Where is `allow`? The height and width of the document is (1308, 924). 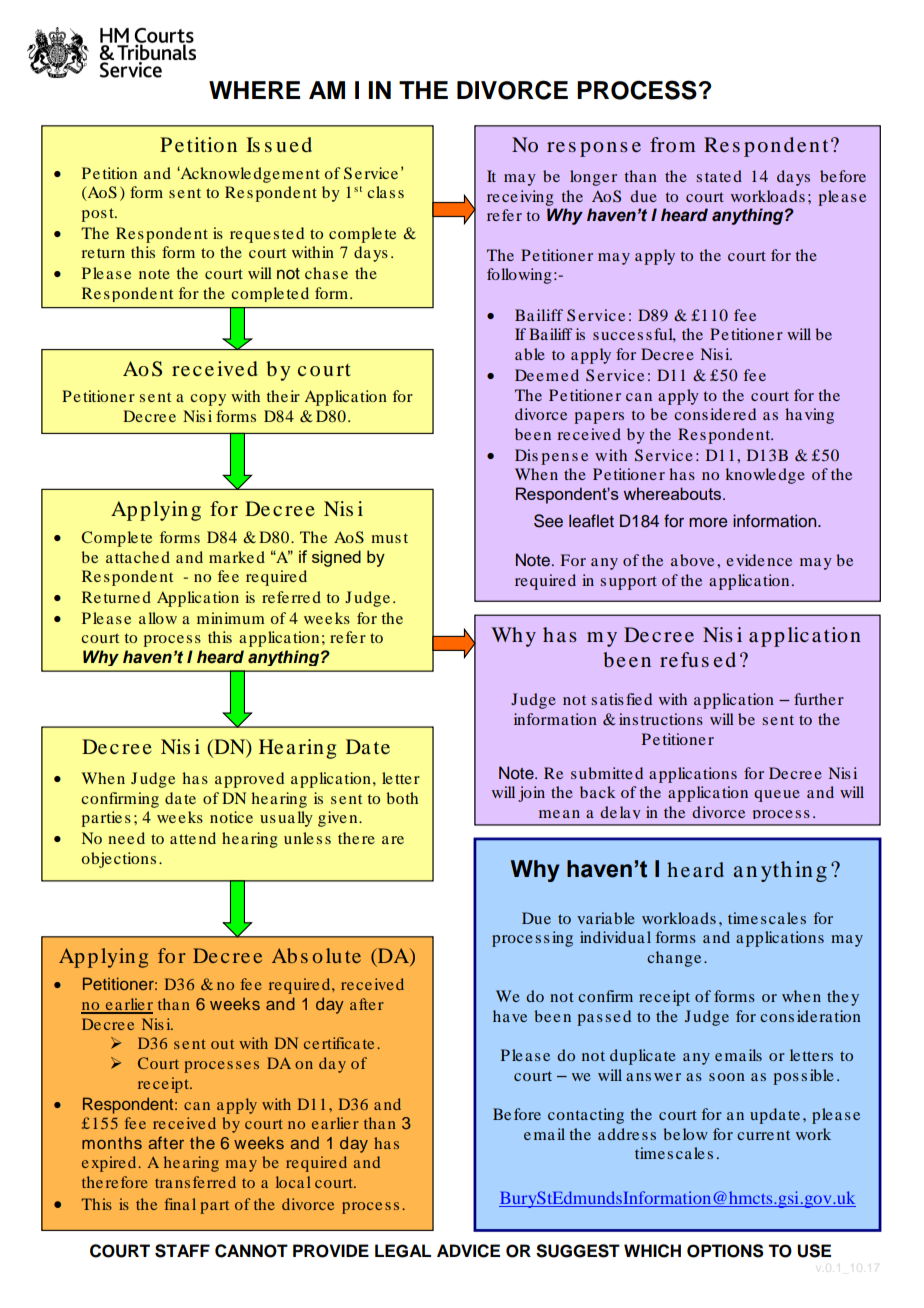 allow is located at coordinates (158, 618).
